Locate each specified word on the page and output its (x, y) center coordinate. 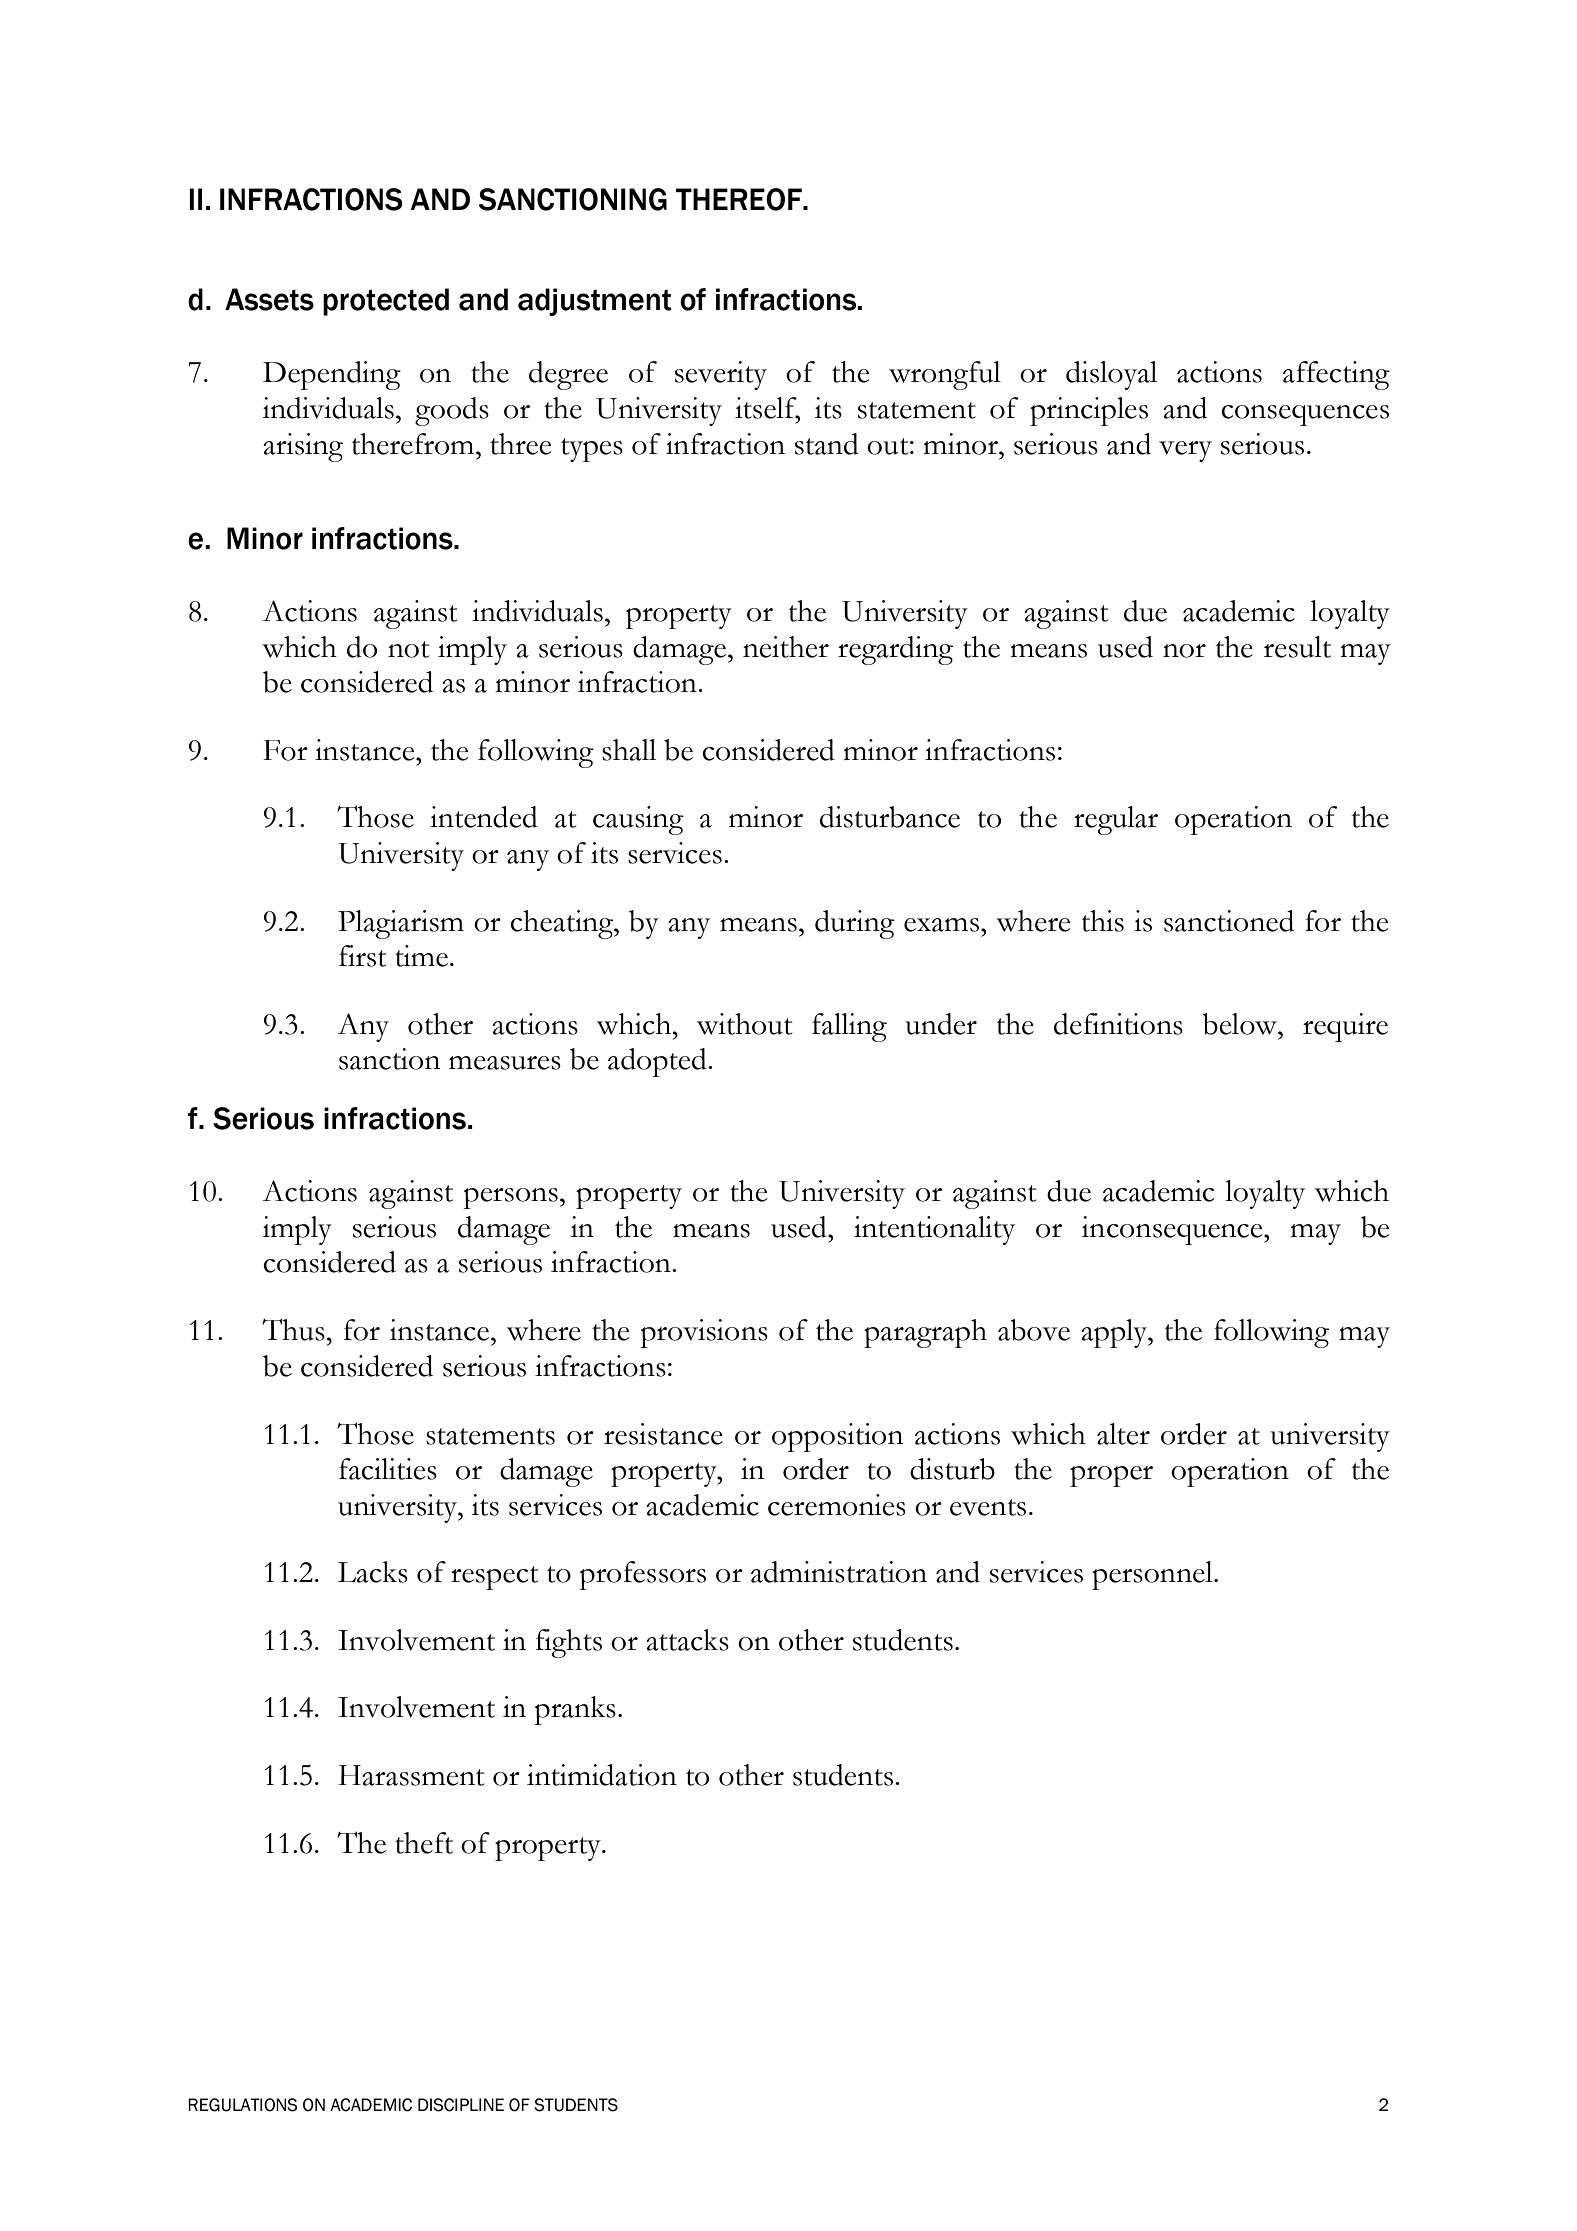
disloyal (1111, 375)
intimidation (602, 1775)
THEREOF (740, 199)
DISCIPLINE (461, 2105)
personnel (1153, 1575)
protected (386, 302)
